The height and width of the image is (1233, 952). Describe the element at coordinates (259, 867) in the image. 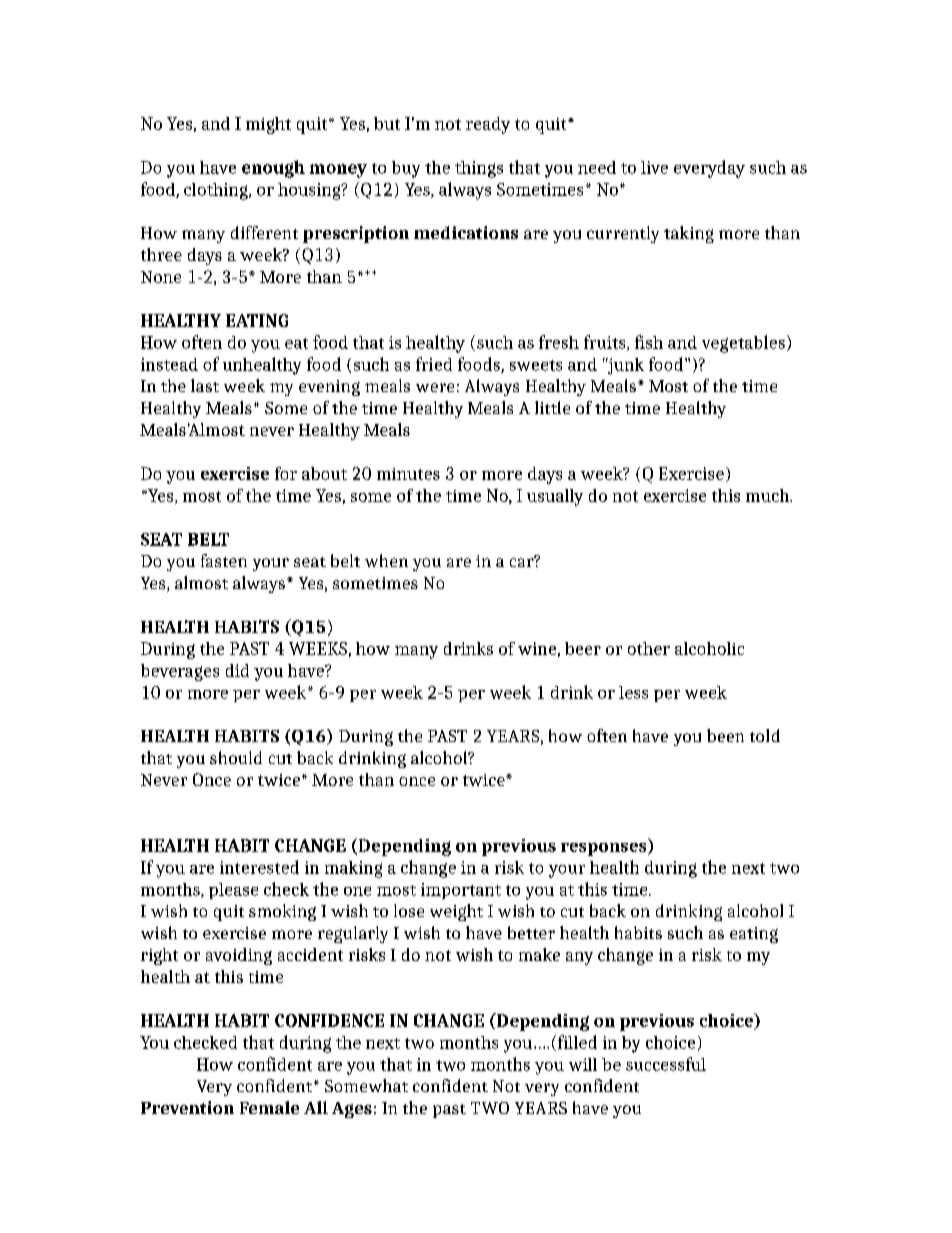

I see `interested` at that location.
